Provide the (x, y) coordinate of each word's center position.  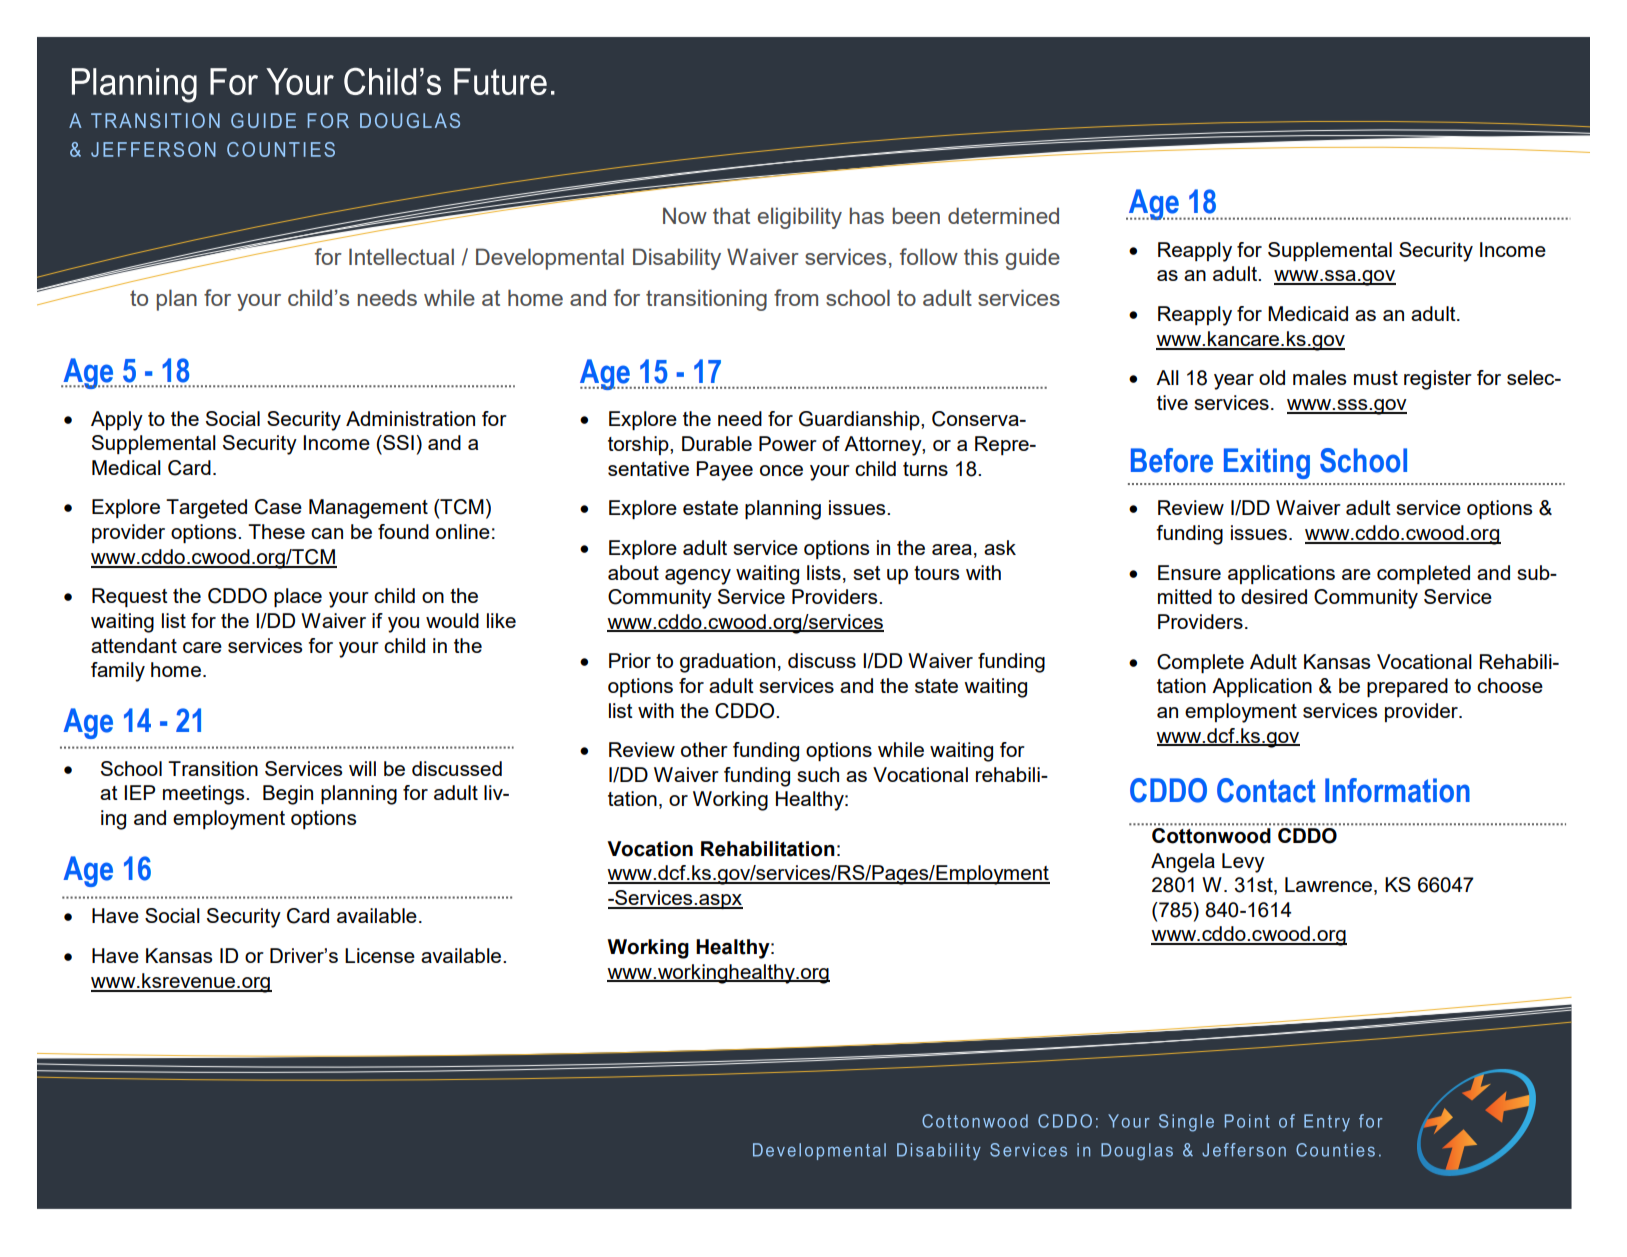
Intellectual (401, 256)
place (298, 597)
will (362, 768)
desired (1274, 596)
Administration (410, 418)
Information (1397, 790)
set (867, 573)
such (818, 774)
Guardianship (860, 420)
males (1320, 377)
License (380, 955)
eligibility (800, 218)
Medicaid (1308, 313)
